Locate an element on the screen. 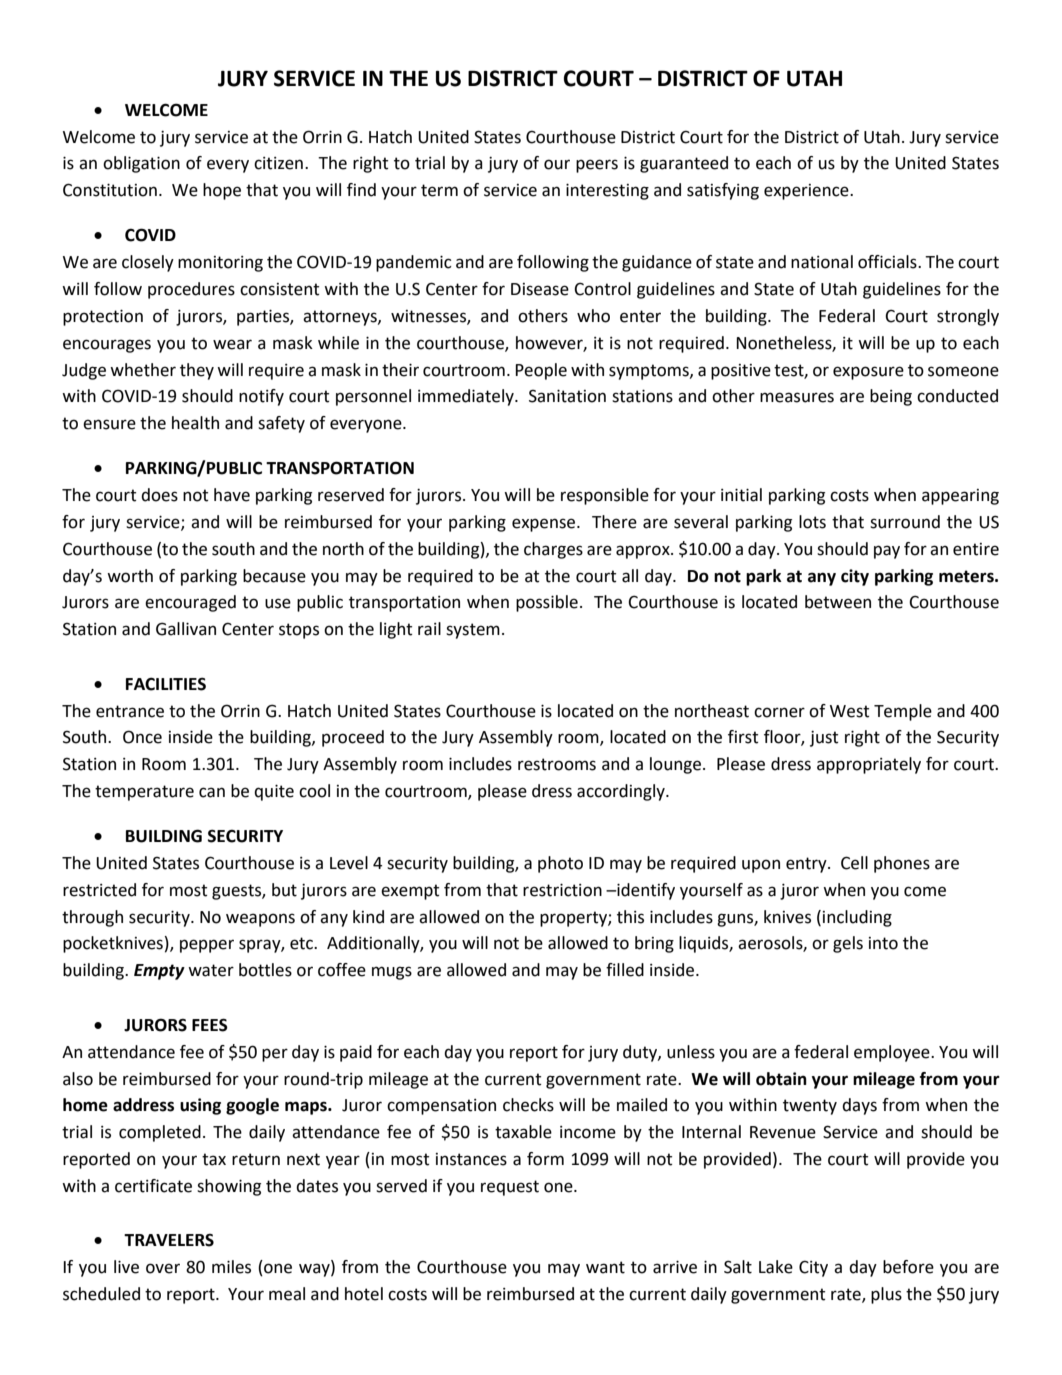 The image size is (1062, 1375). health is located at coordinates (195, 423).
